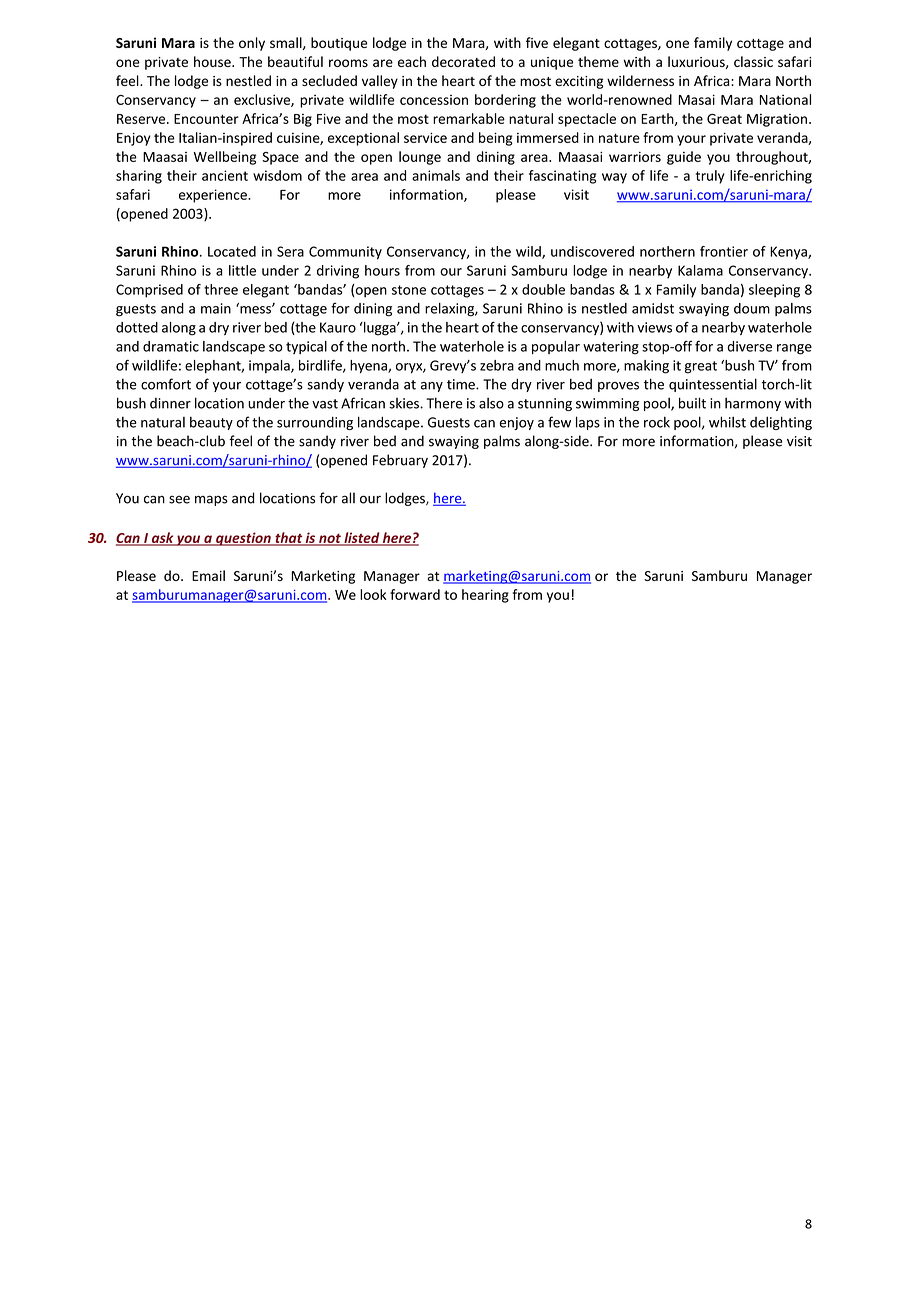 Image resolution: width=924 pixels, height=1308 pixels. What do you see at coordinates (654, 327) in the screenshot?
I see `views` at bounding box center [654, 327].
